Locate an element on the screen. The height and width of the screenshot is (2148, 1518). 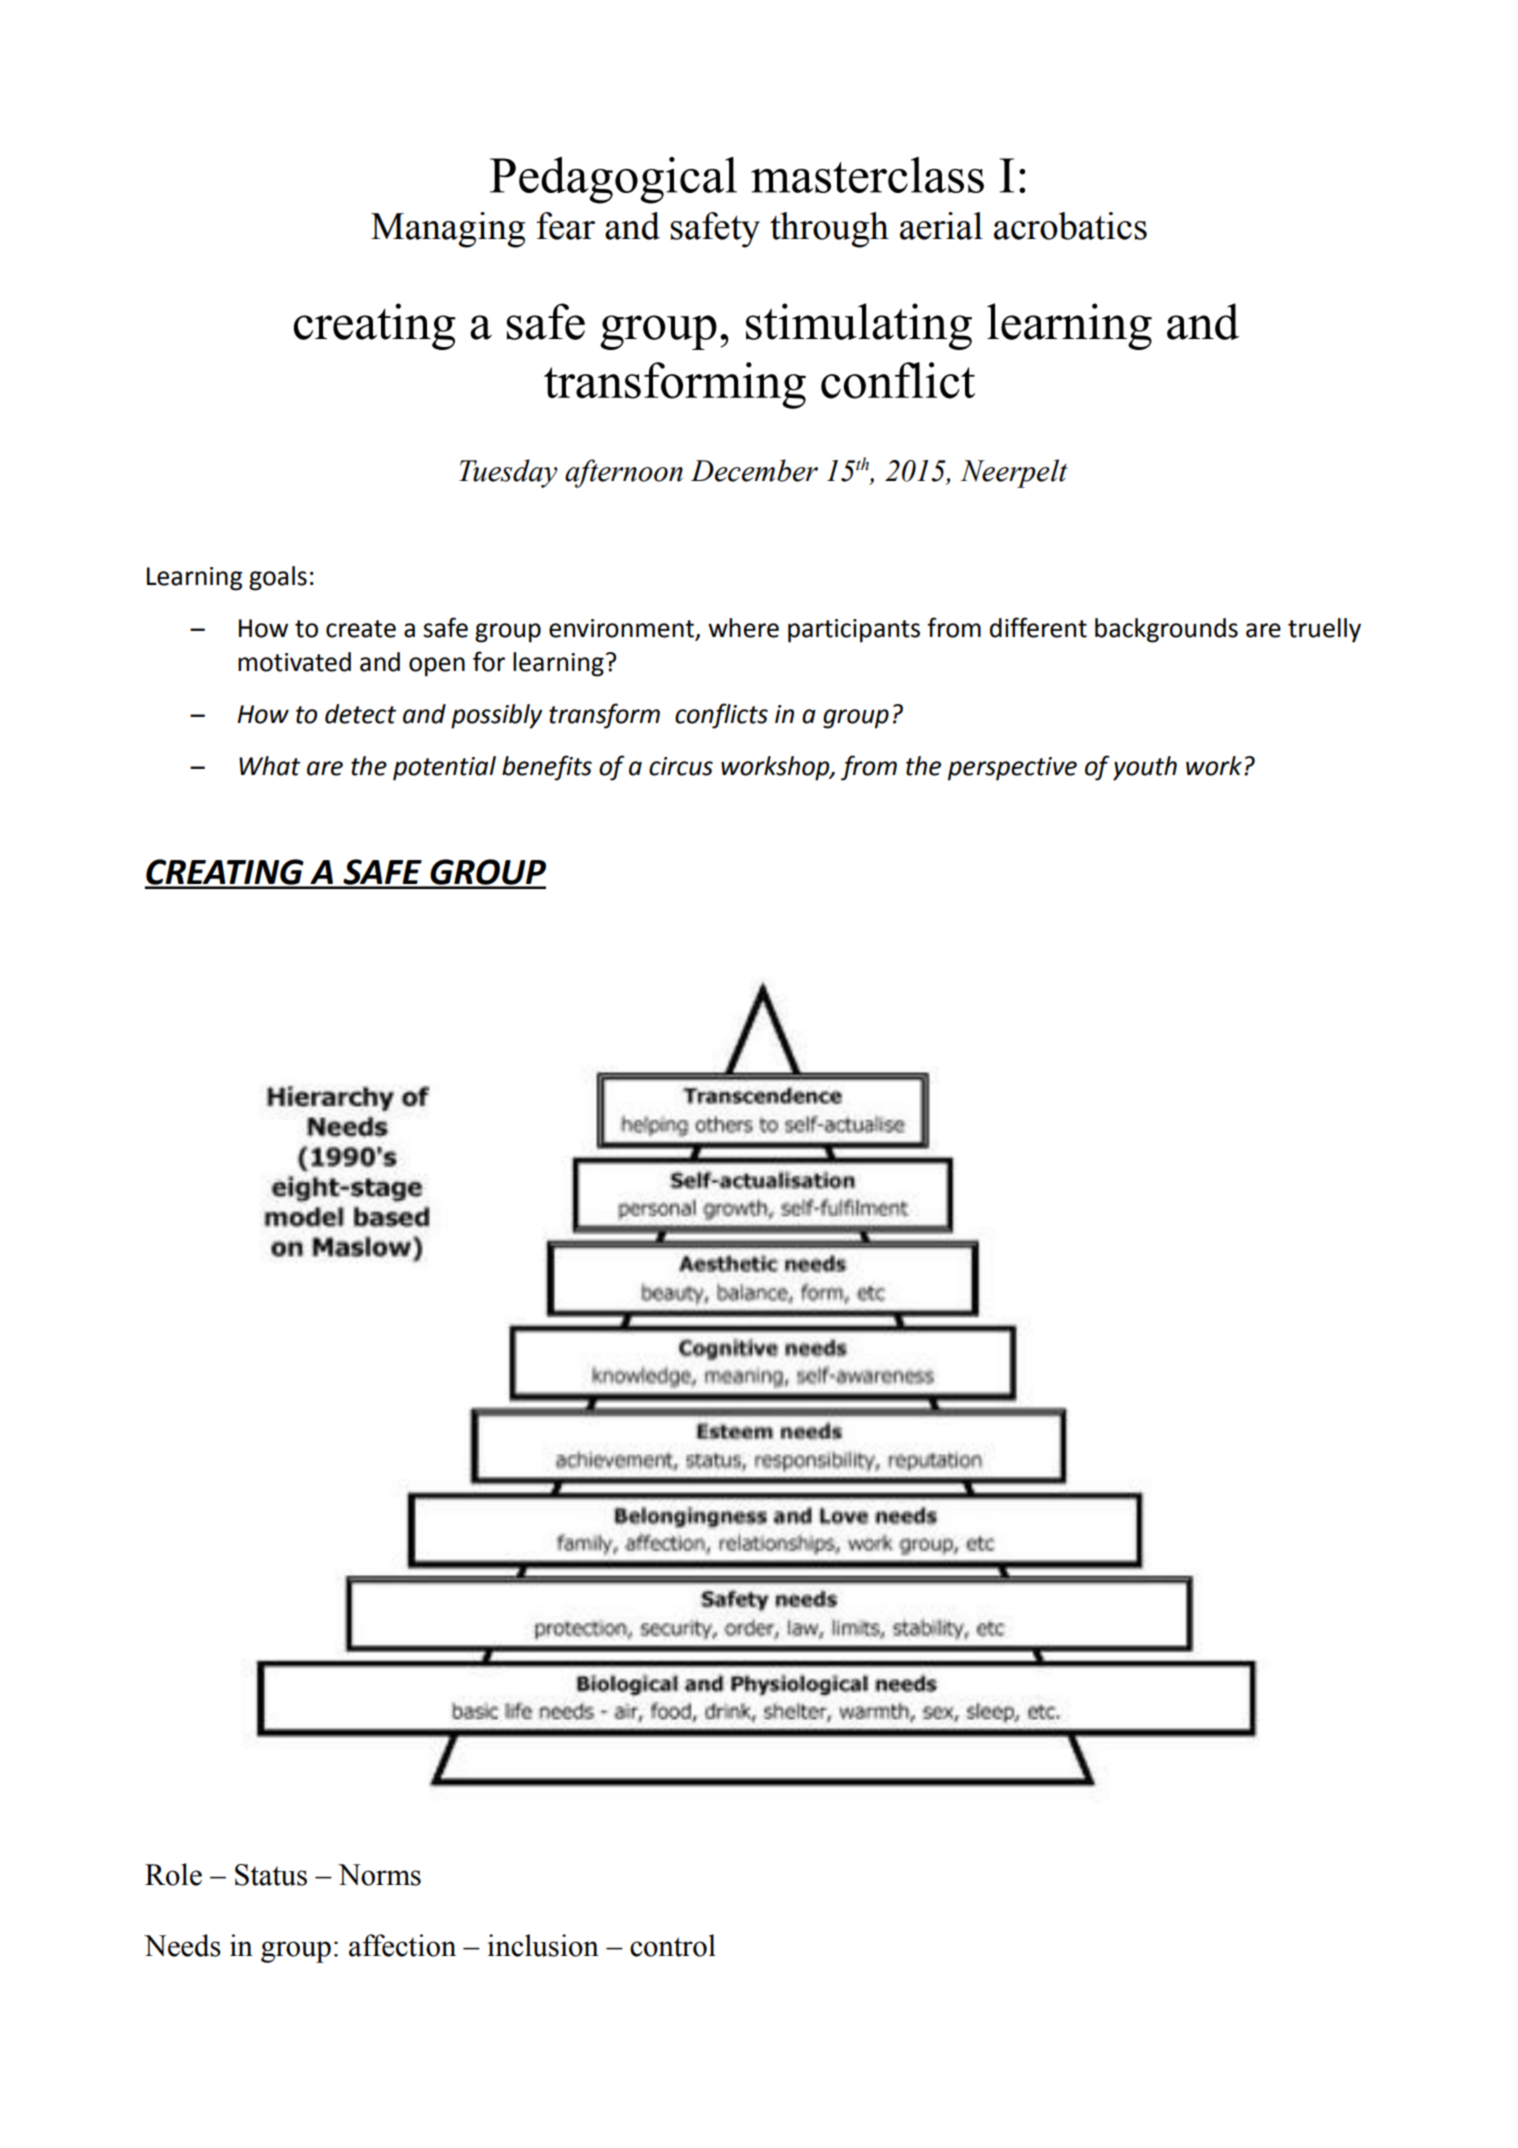
benefits is located at coordinates (547, 768).
